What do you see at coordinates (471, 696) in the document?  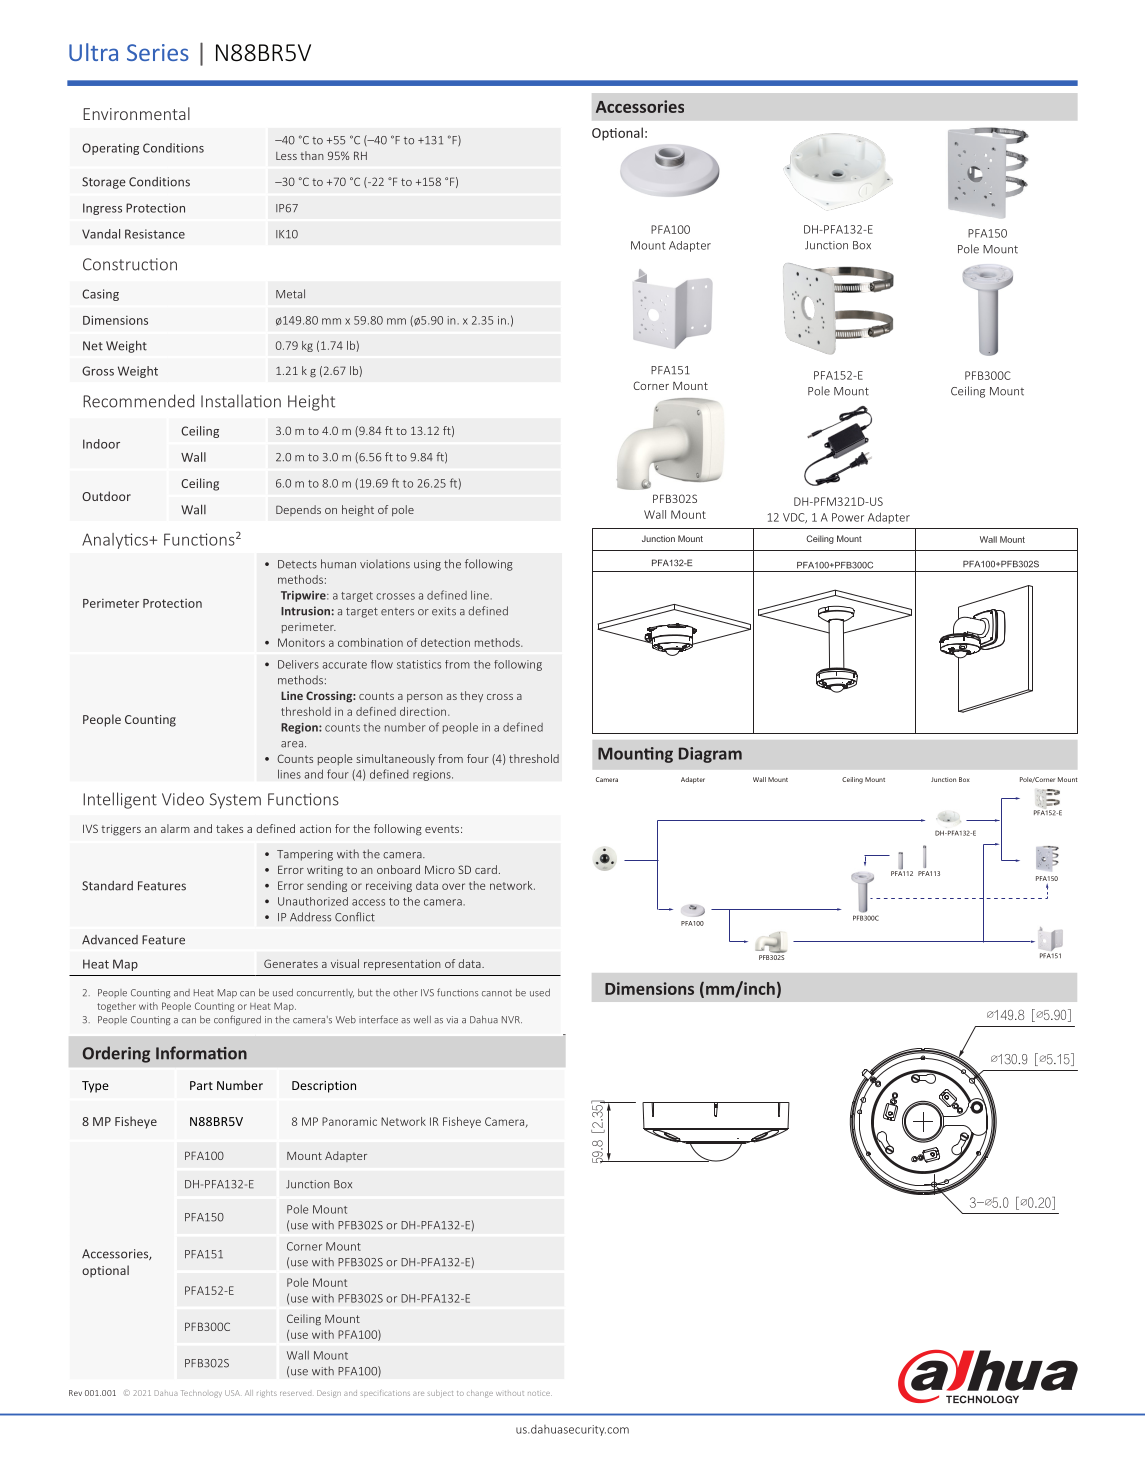 I see `they` at bounding box center [471, 696].
